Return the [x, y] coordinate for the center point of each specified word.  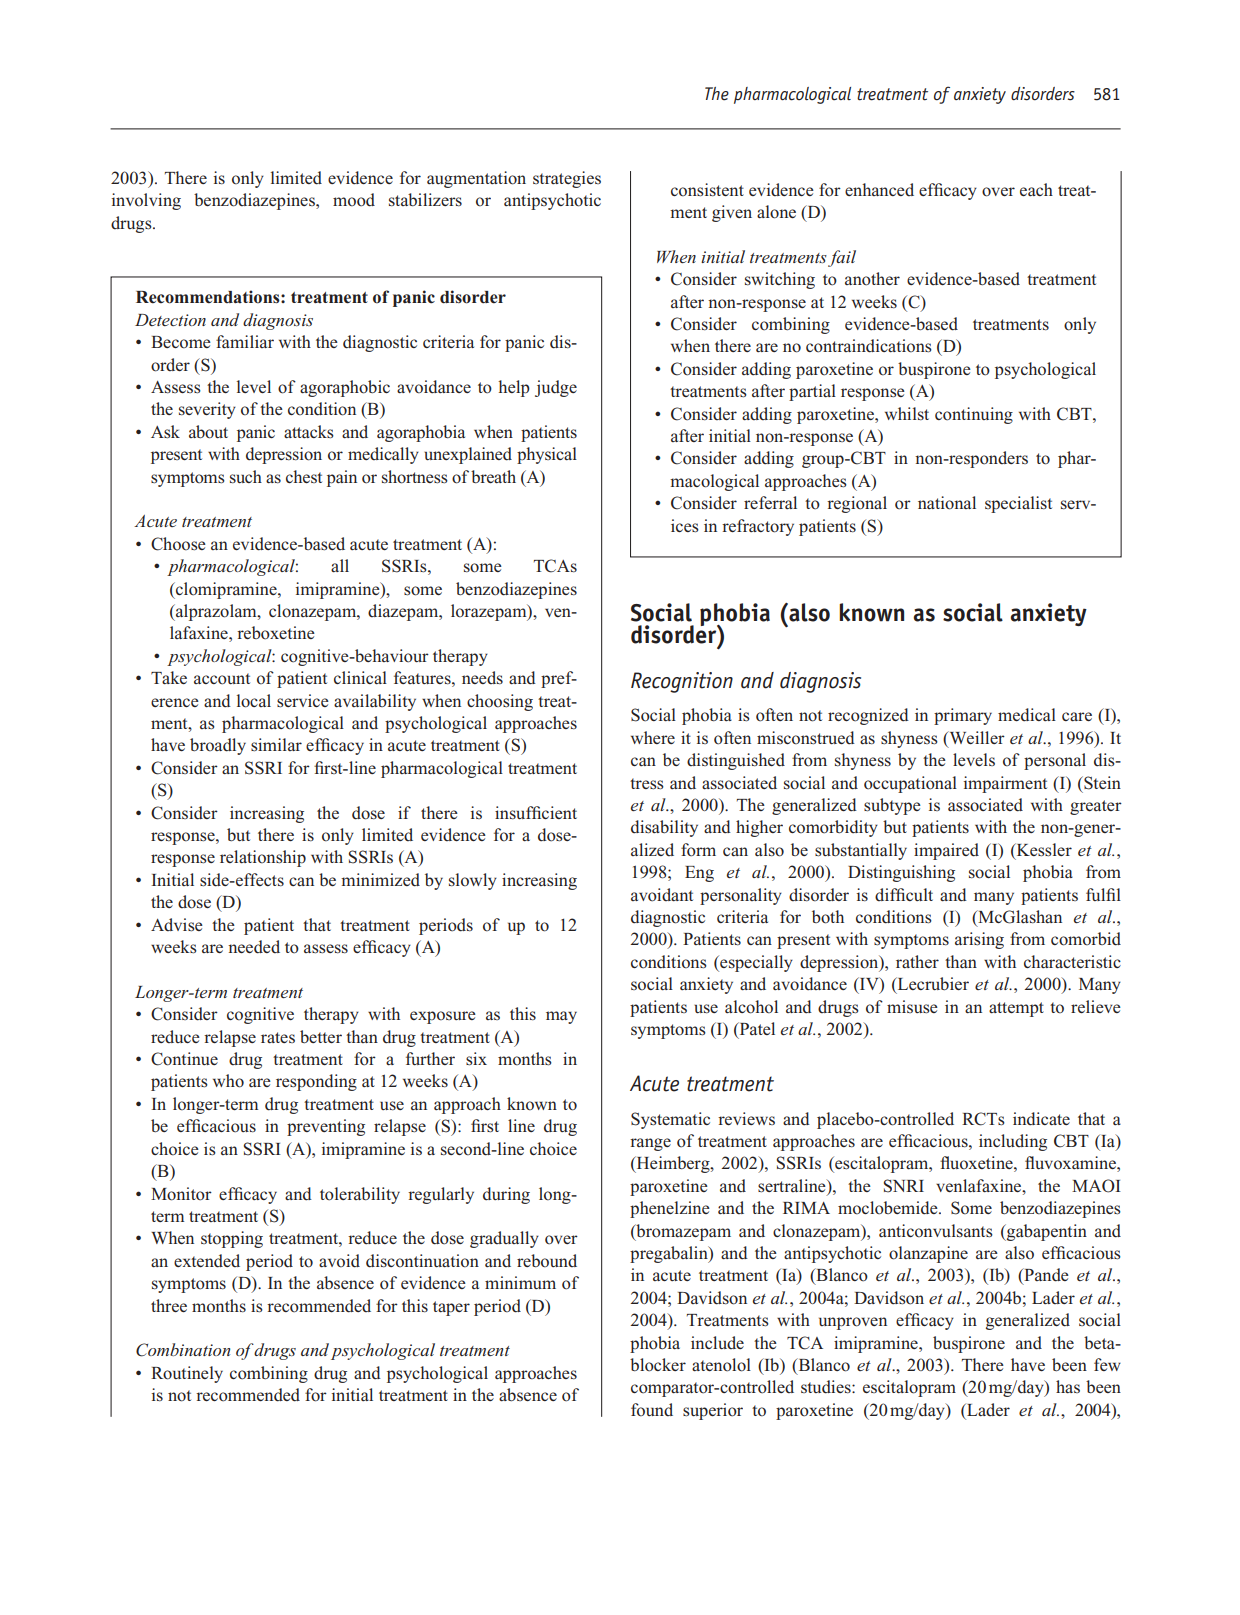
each [1036, 189]
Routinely [187, 1374]
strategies [567, 179]
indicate [1041, 1119]
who [228, 1081]
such [246, 476]
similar [276, 745]
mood [354, 200]
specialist [1018, 504]
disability [664, 828]
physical [547, 455]
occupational [910, 784]
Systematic [670, 1120]
